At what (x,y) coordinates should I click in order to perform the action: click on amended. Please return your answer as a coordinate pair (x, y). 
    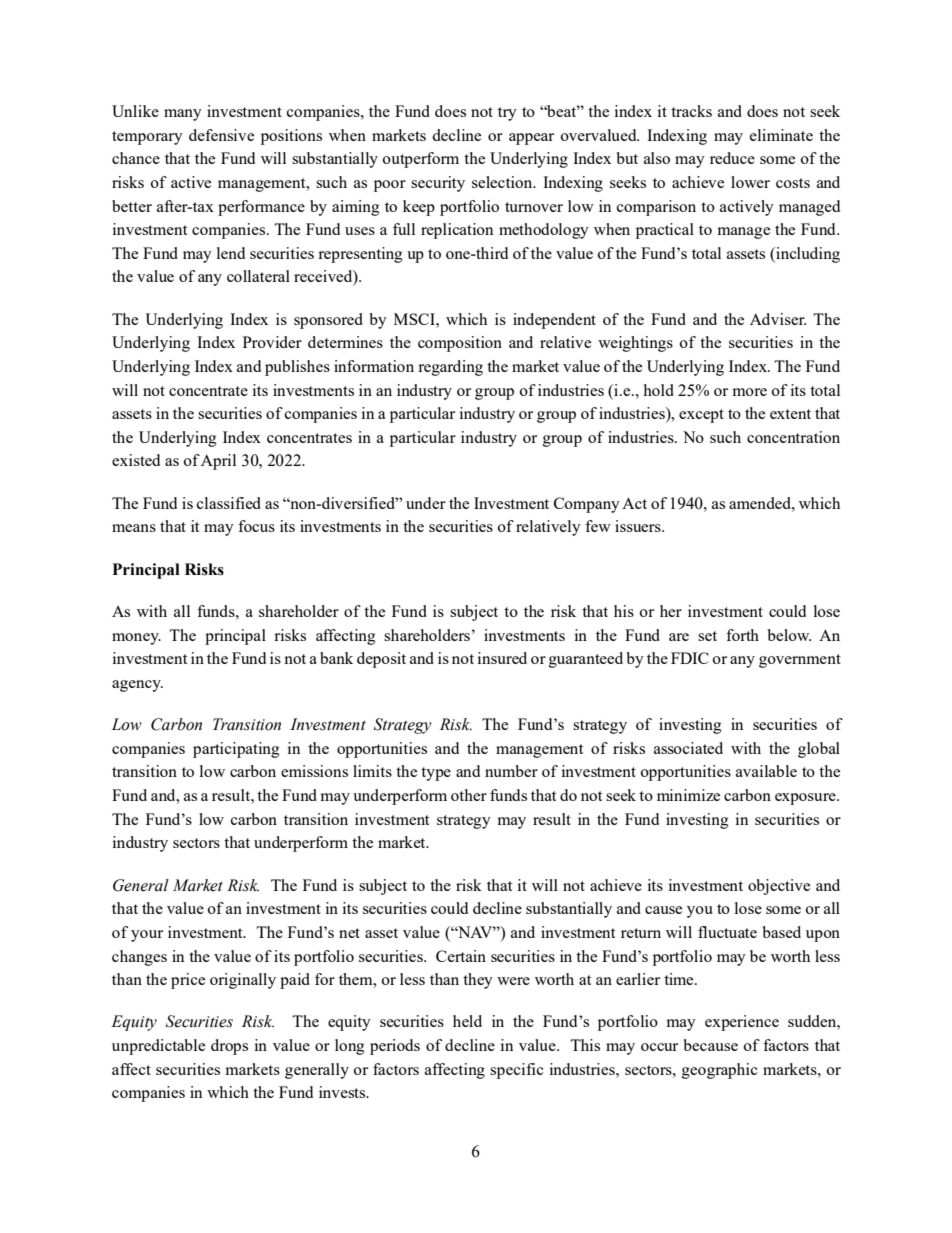
    Looking at the image, I should click on (761, 503).
